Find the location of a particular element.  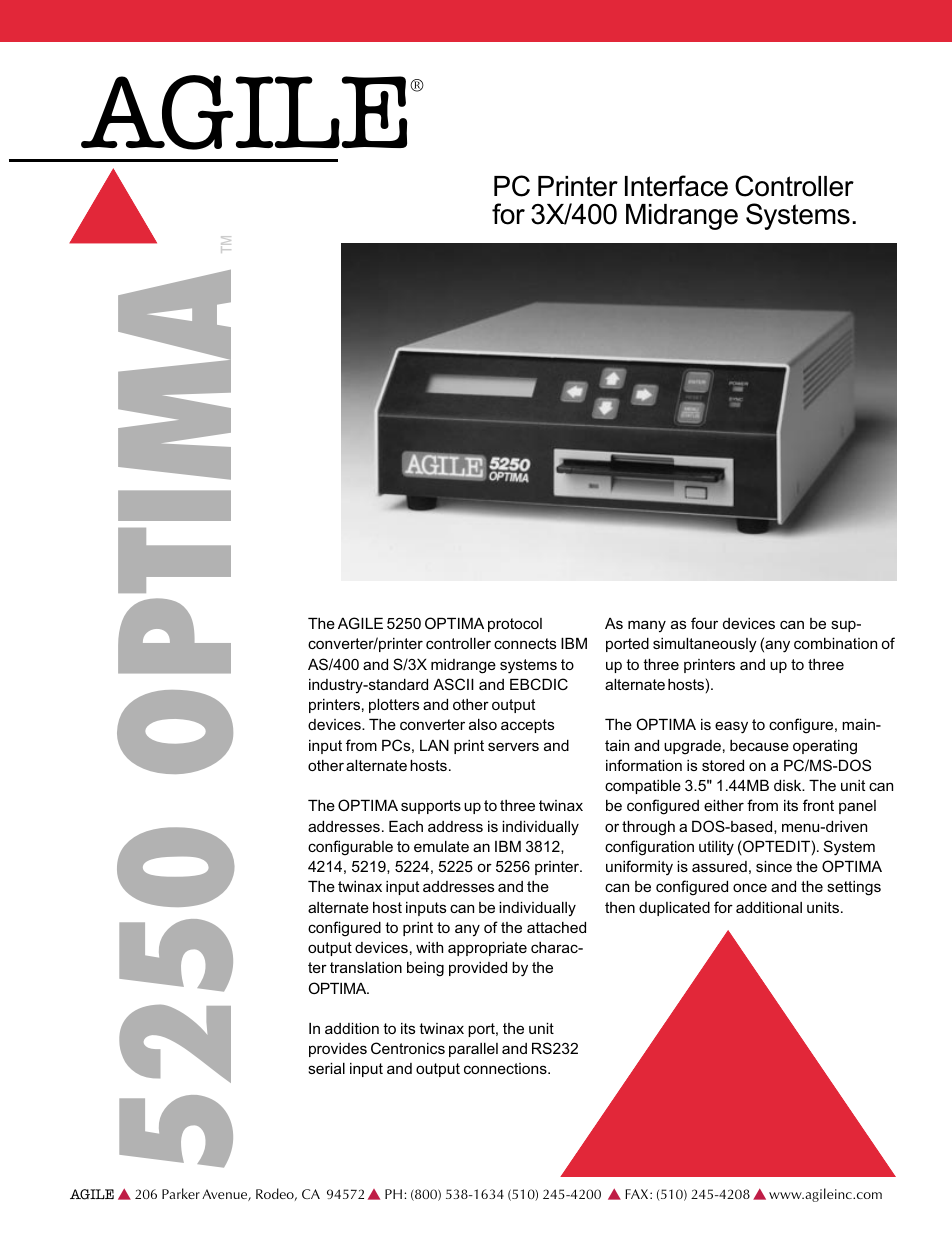

easy is located at coordinates (731, 727).
